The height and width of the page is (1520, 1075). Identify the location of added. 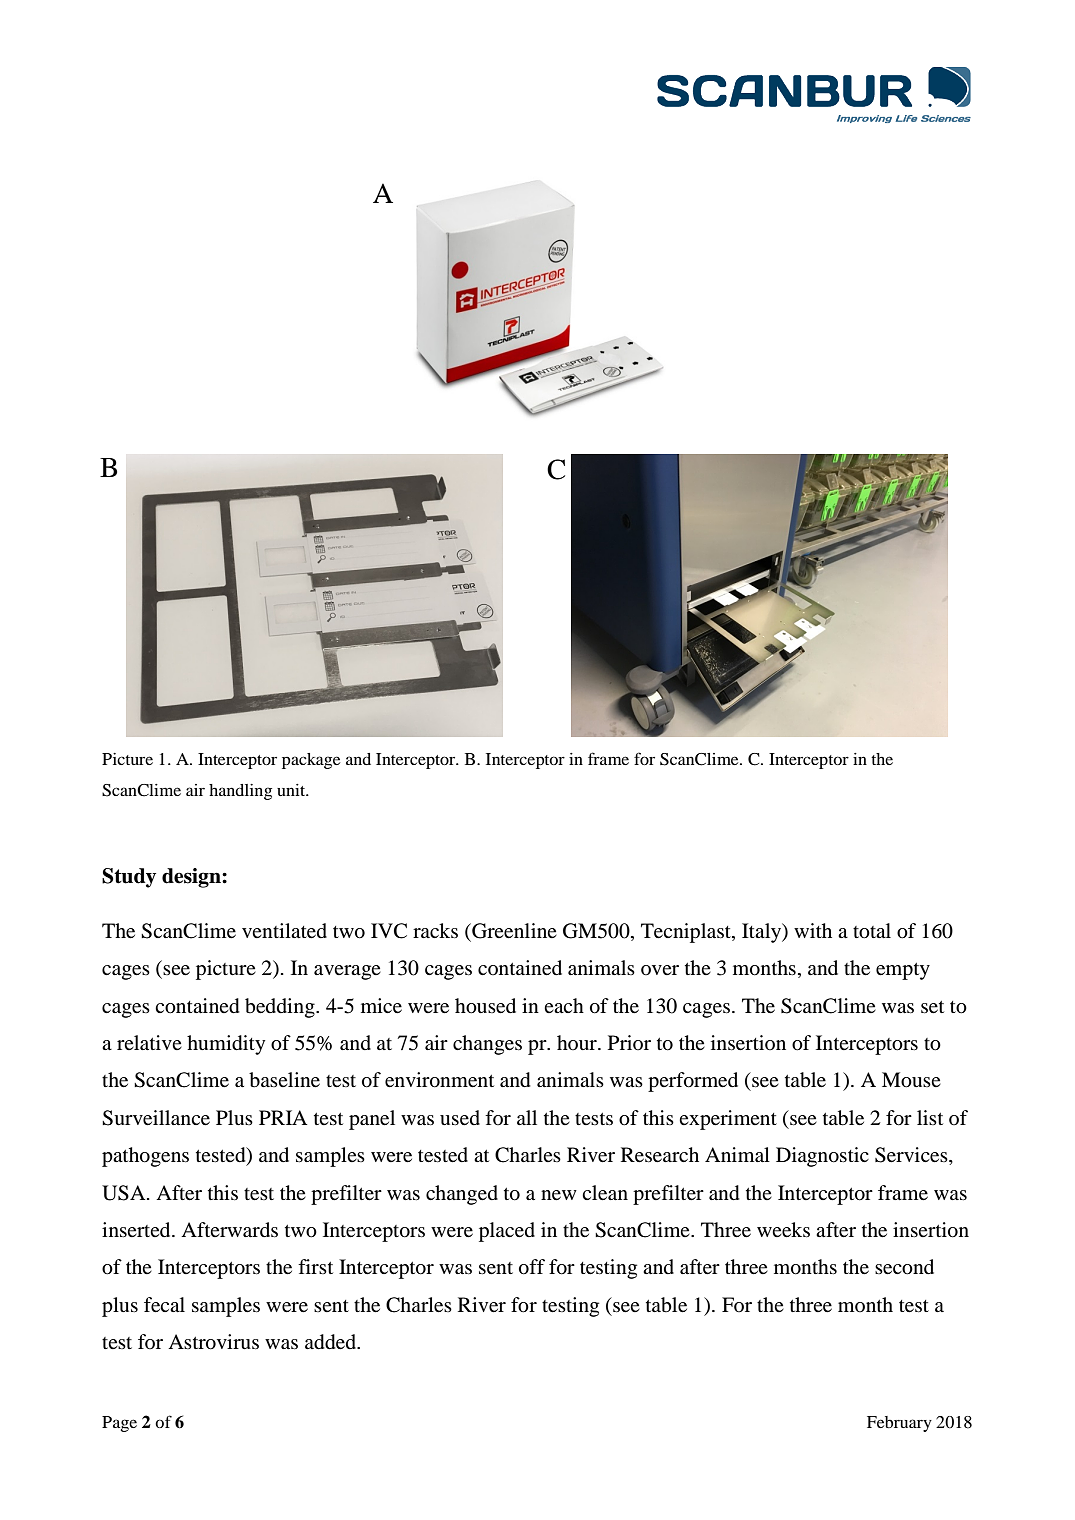
(332, 1342).
